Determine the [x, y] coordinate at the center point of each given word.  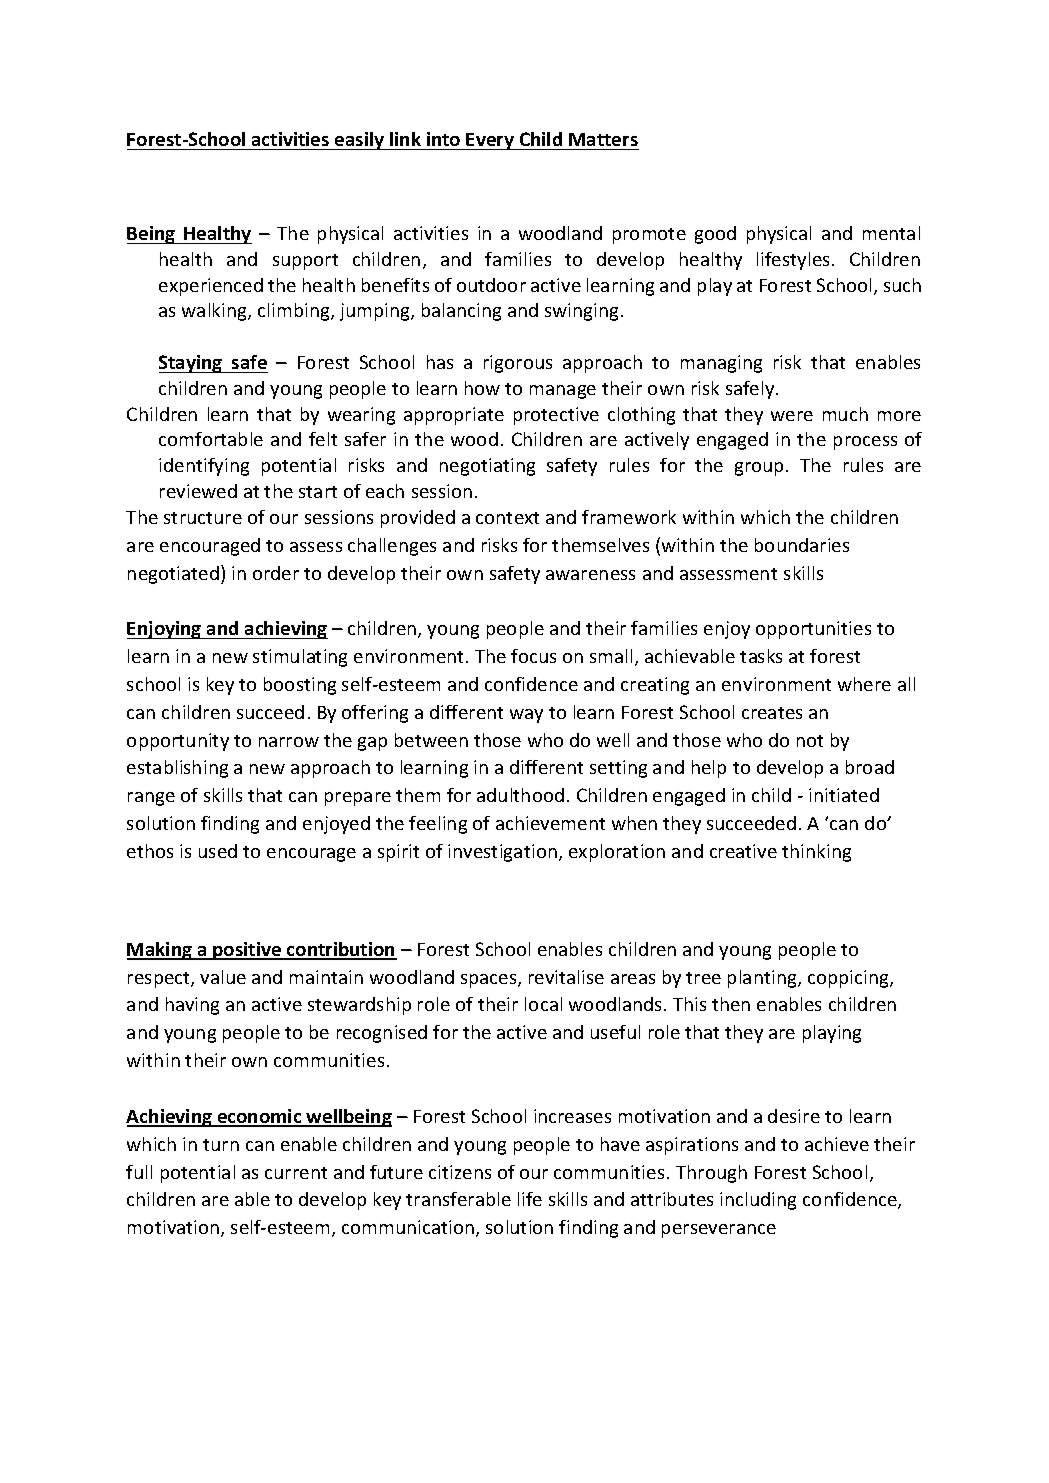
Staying [192, 364]
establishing [177, 769]
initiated [844, 795]
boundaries [802, 545]
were [792, 416]
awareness [590, 575]
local [543, 1004]
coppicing [849, 979]
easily [360, 141]
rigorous [518, 364]
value [223, 977]
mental [891, 233]
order [276, 573]
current [296, 1173]
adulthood [520, 795]
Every [491, 141]
